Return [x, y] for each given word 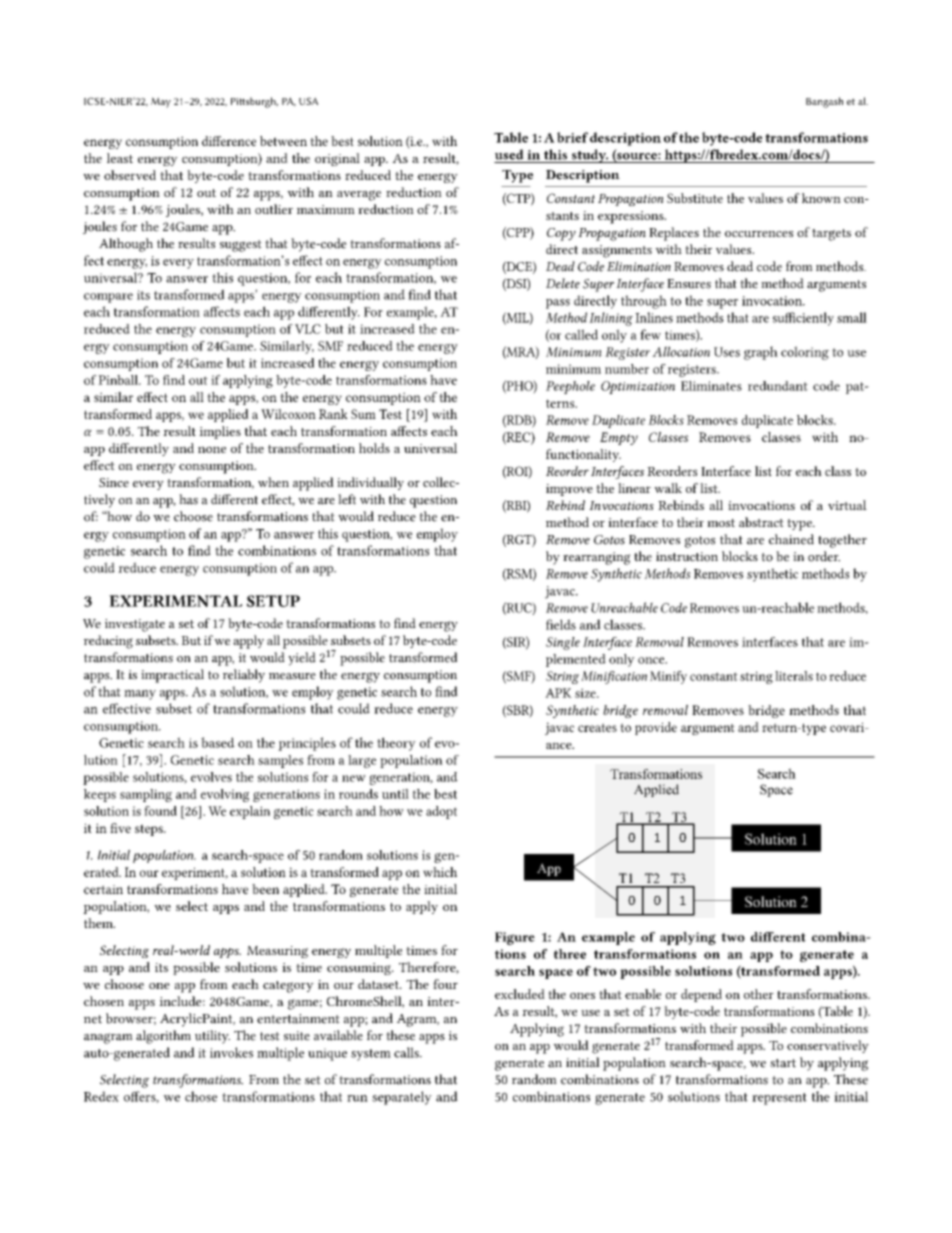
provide [656, 728]
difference [229, 141]
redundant [778, 386]
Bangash [824, 102]
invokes [231, 1052]
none [212, 449]
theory [396, 744]
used [509, 154]
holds [374, 448]
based [218, 742]
